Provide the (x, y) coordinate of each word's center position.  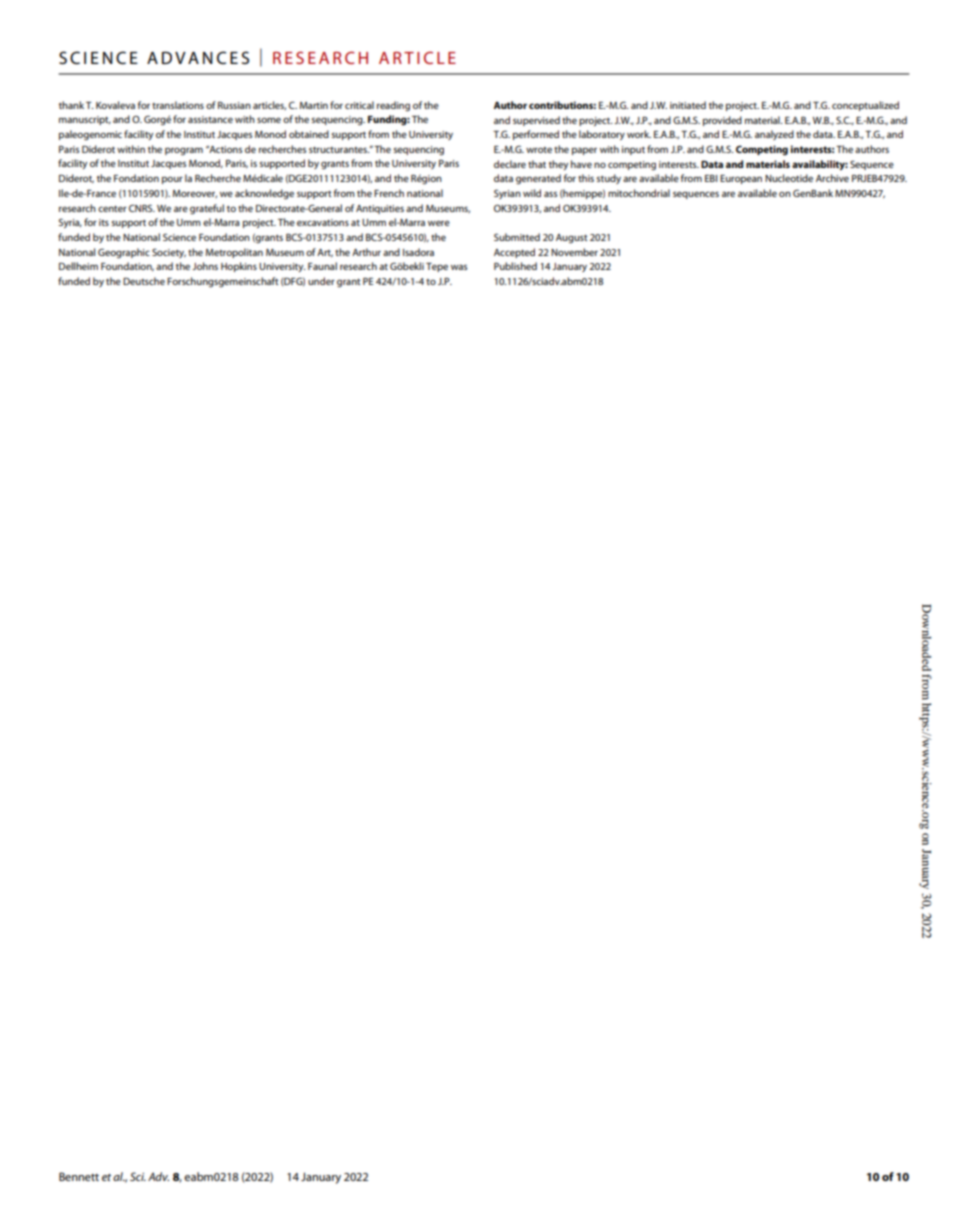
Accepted (514, 253)
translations (178, 105)
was (459, 267)
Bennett (79, 1176)
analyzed (774, 135)
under (321, 281)
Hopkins (239, 267)
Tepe (437, 267)
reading (393, 106)
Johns (205, 266)
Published (515, 266)
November (574, 252)
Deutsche (144, 281)
